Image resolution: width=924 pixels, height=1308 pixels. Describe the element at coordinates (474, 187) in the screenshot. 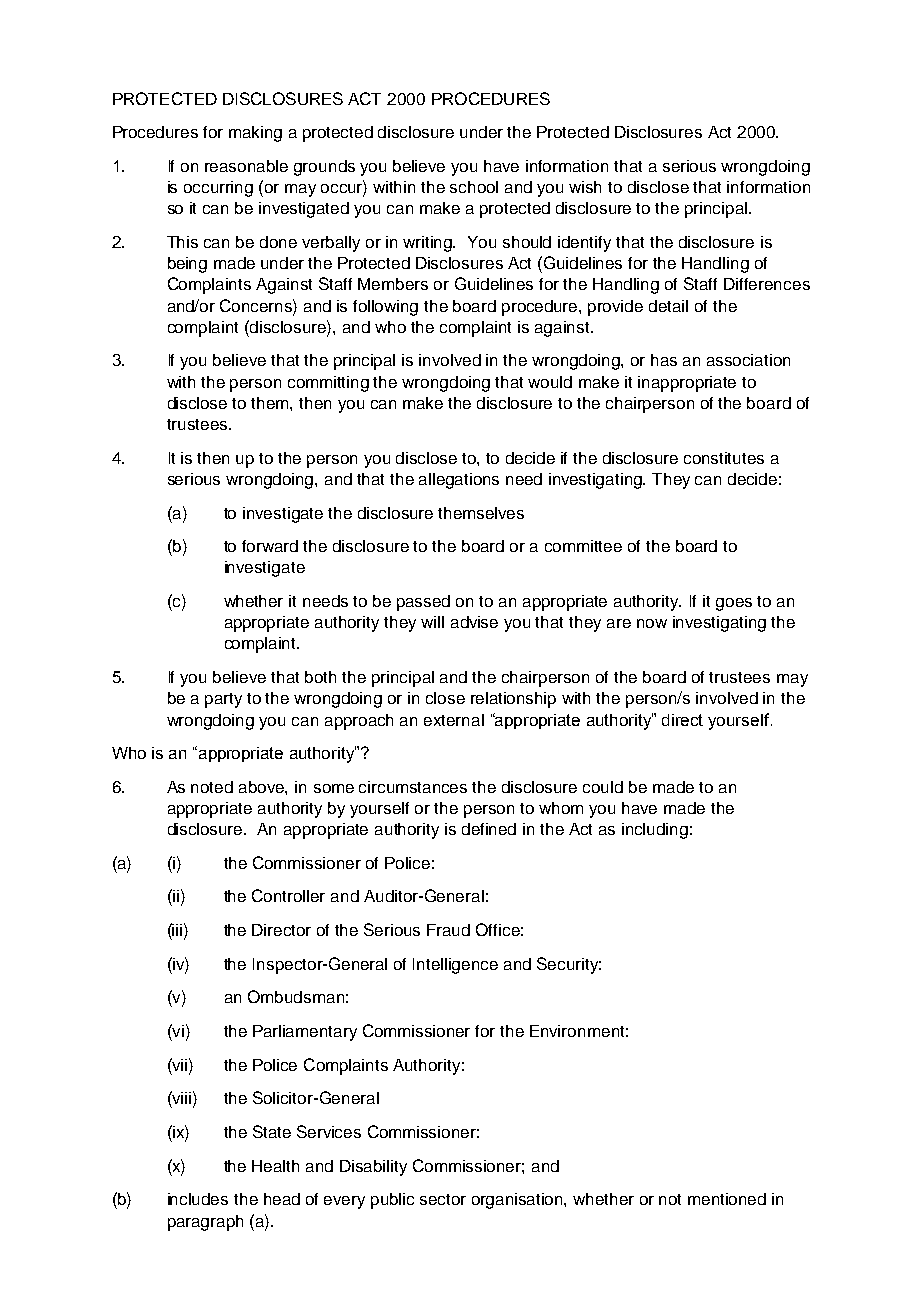

I see `school` at that location.
